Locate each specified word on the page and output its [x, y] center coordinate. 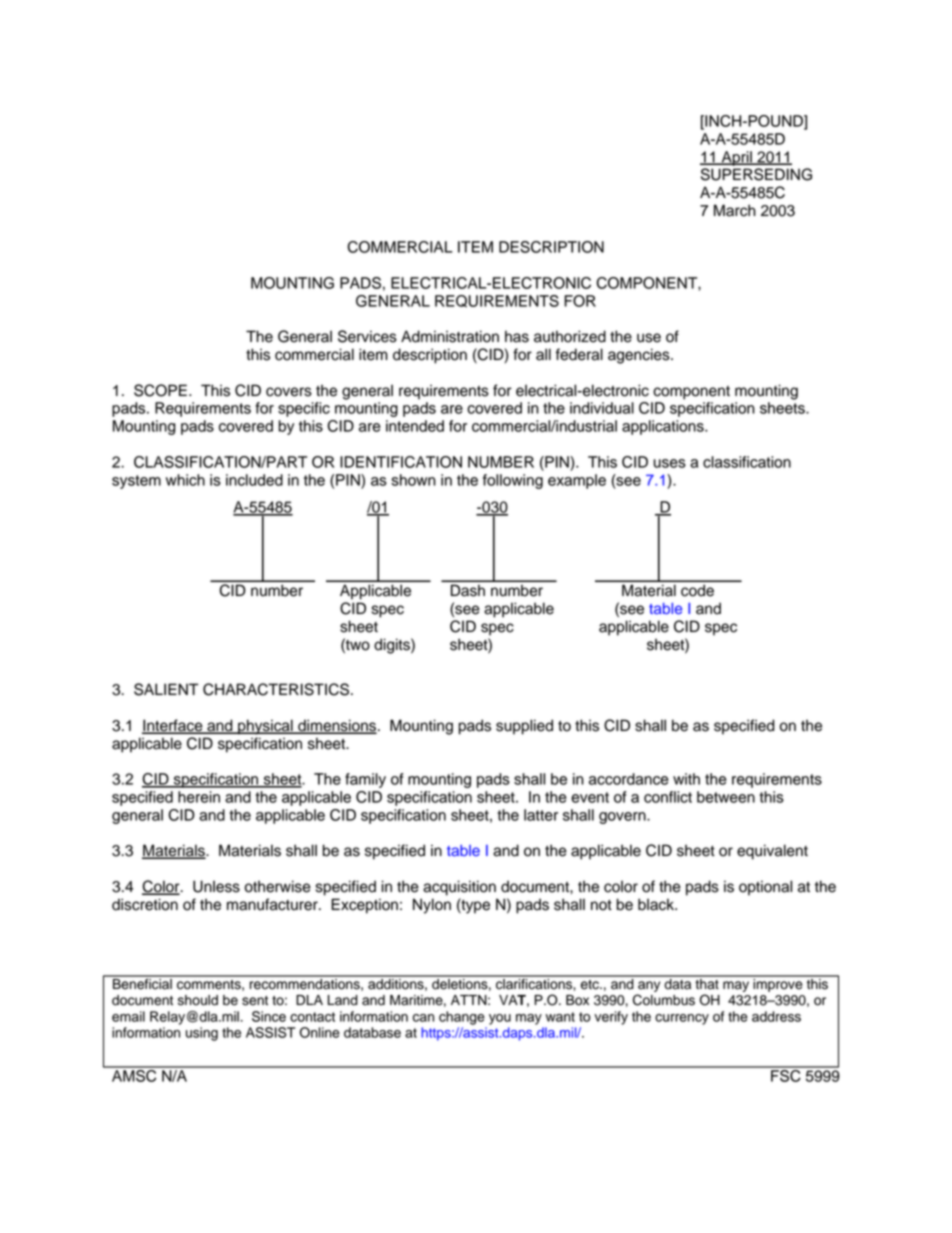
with [686, 779]
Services [367, 336]
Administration [450, 336]
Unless [216, 886]
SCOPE [160, 390]
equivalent [772, 852]
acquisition [459, 888]
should [198, 1000]
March [735, 210]
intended [415, 426]
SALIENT [166, 689]
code [697, 590]
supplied [524, 727]
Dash [468, 590]
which [185, 480]
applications [664, 427]
